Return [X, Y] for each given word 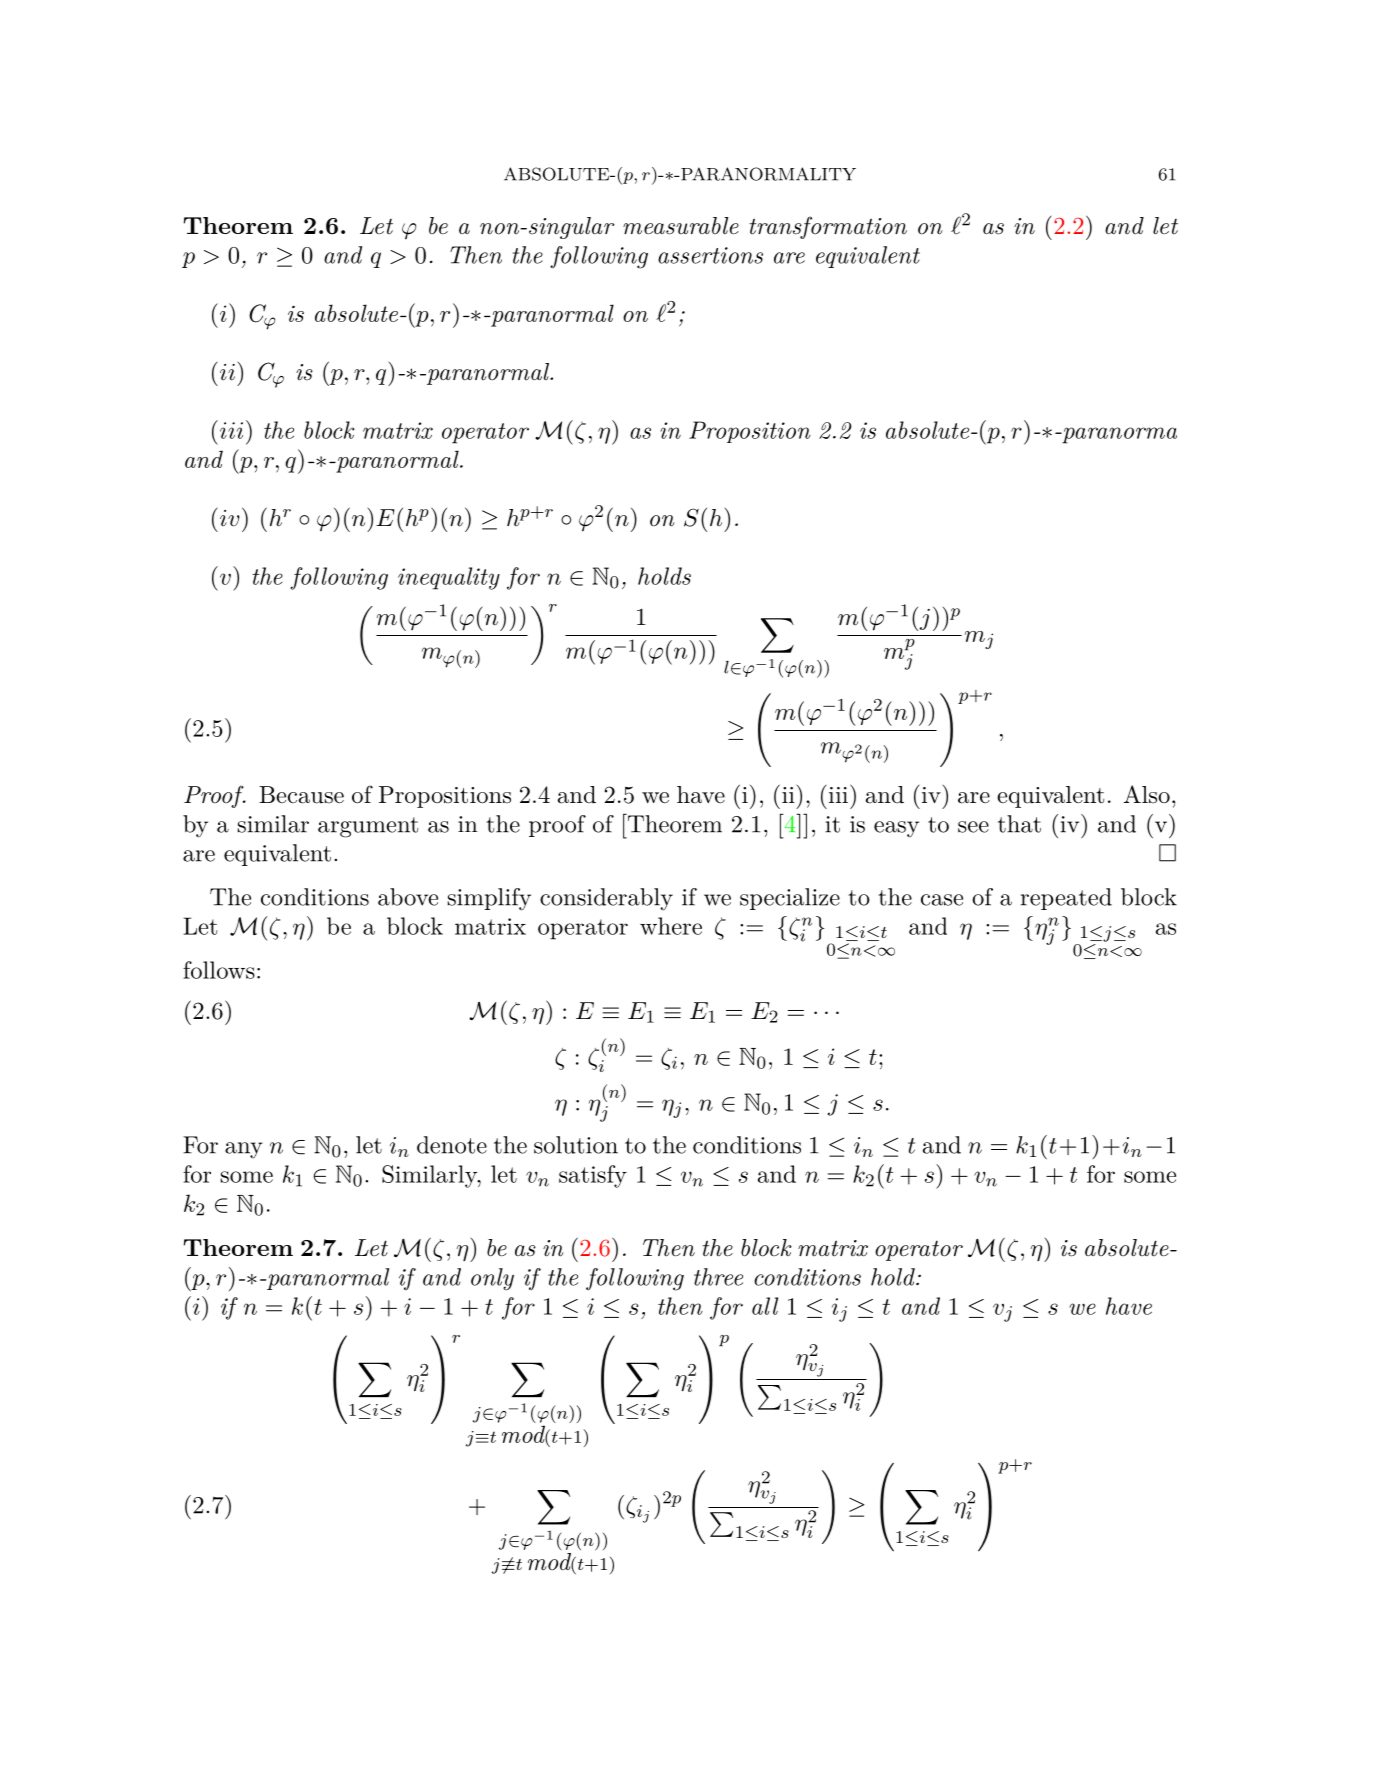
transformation [828, 227]
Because [301, 795]
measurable [681, 226]
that [1019, 824]
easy [896, 829]
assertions [710, 255]
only [492, 1279]
